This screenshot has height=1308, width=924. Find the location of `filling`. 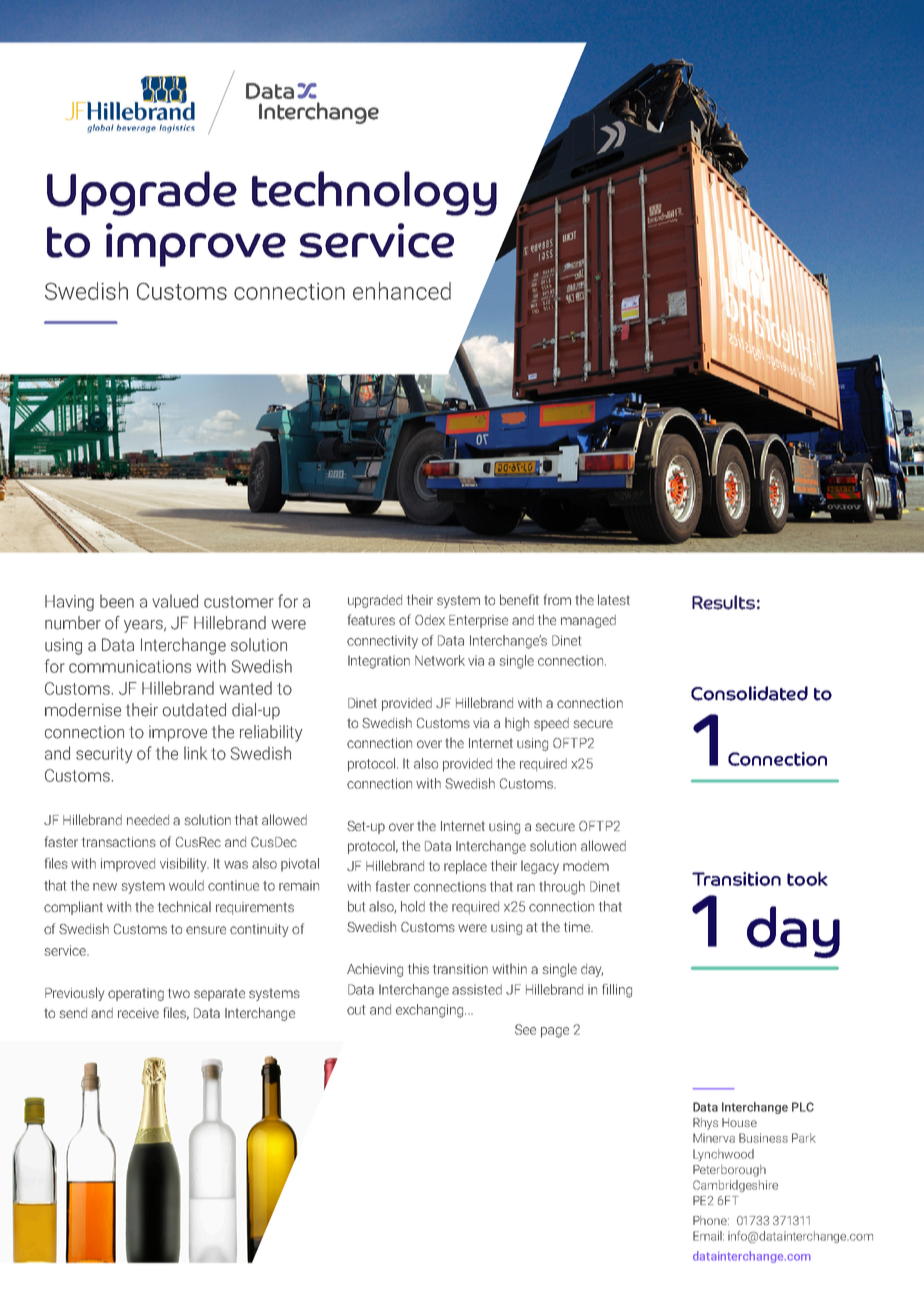

filling is located at coordinates (617, 991).
